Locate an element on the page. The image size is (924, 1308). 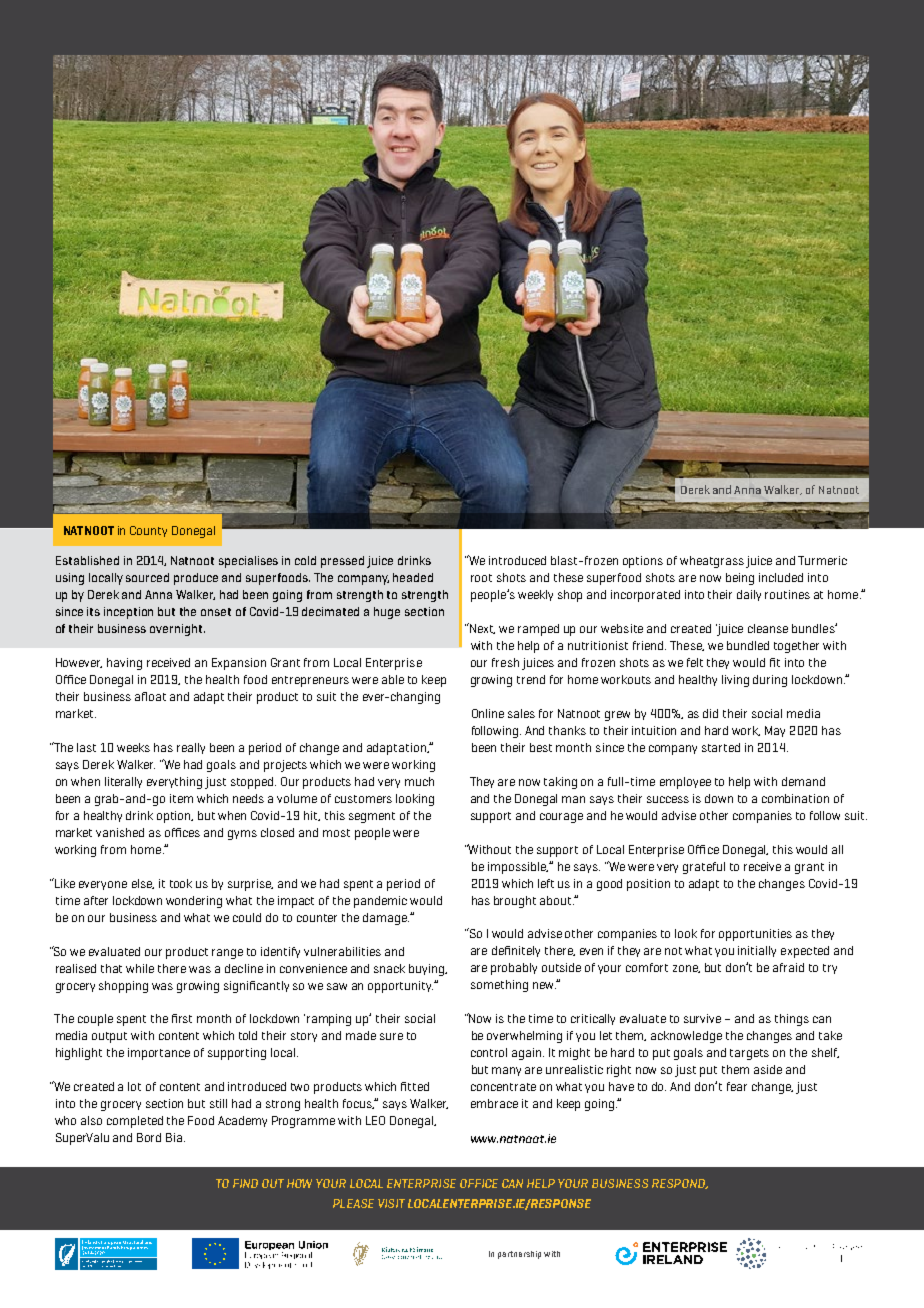
opportunity is located at coordinates (400, 987).
